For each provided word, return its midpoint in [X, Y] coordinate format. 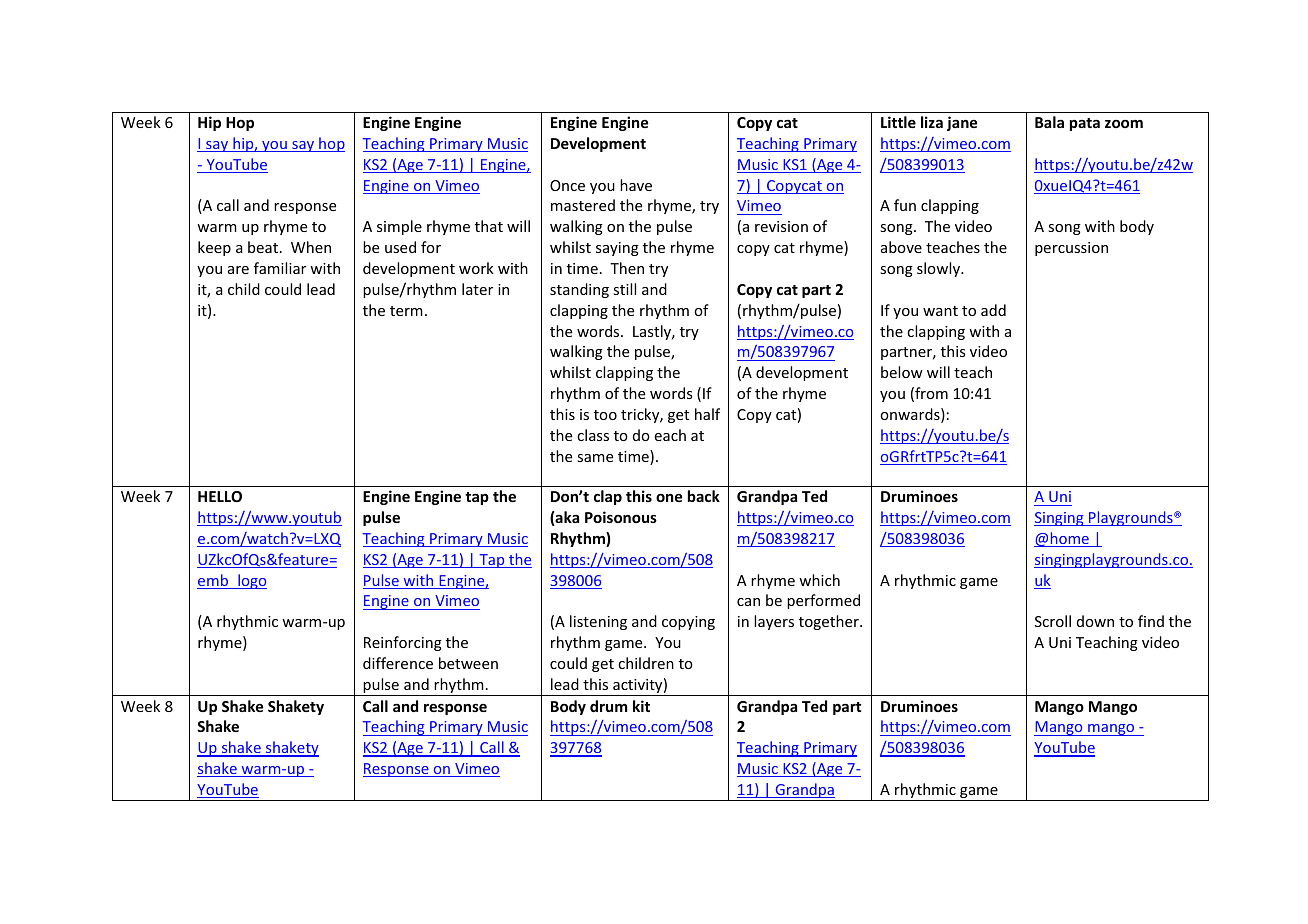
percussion [1071, 249]
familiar [280, 268]
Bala [1049, 122]
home [1069, 539]
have [636, 185]
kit [641, 706]
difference [398, 663]
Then [627, 268]
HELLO [220, 496]
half [707, 414]
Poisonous [621, 517]
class [593, 435]
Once [567, 185]
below [902, 372]
